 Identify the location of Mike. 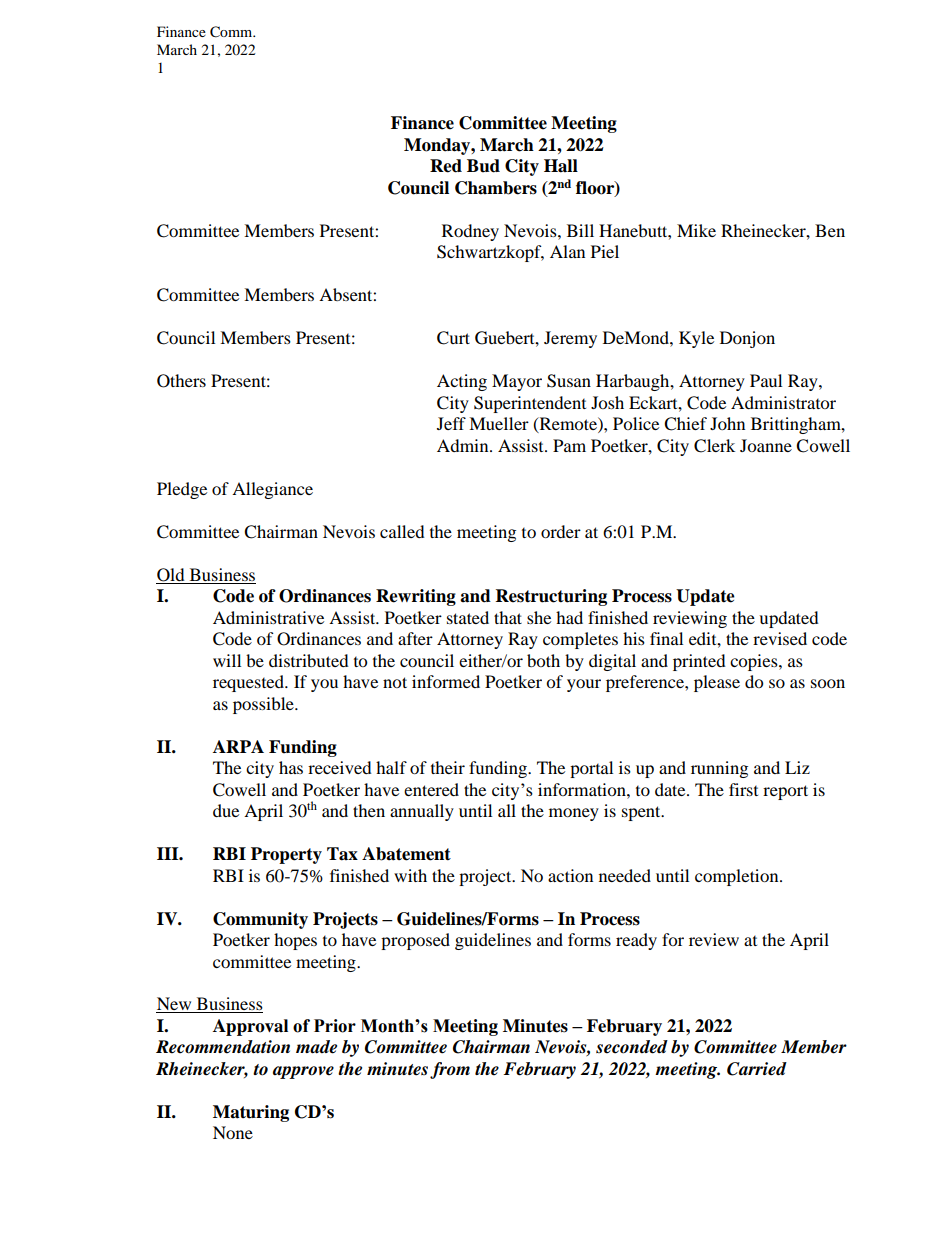
(696, 230).
